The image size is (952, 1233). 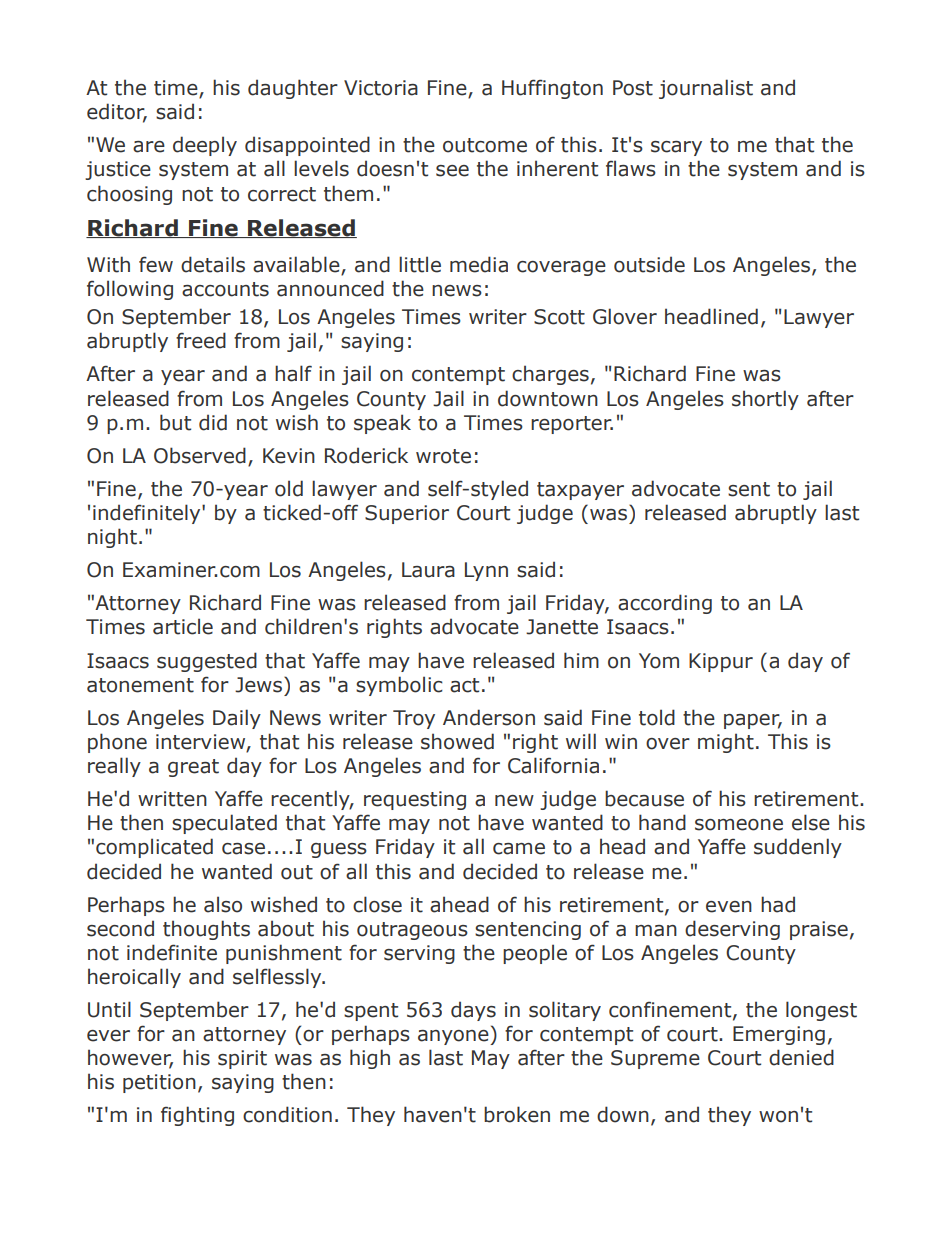 I want to click on Observed, so click(x=200, y=455).
